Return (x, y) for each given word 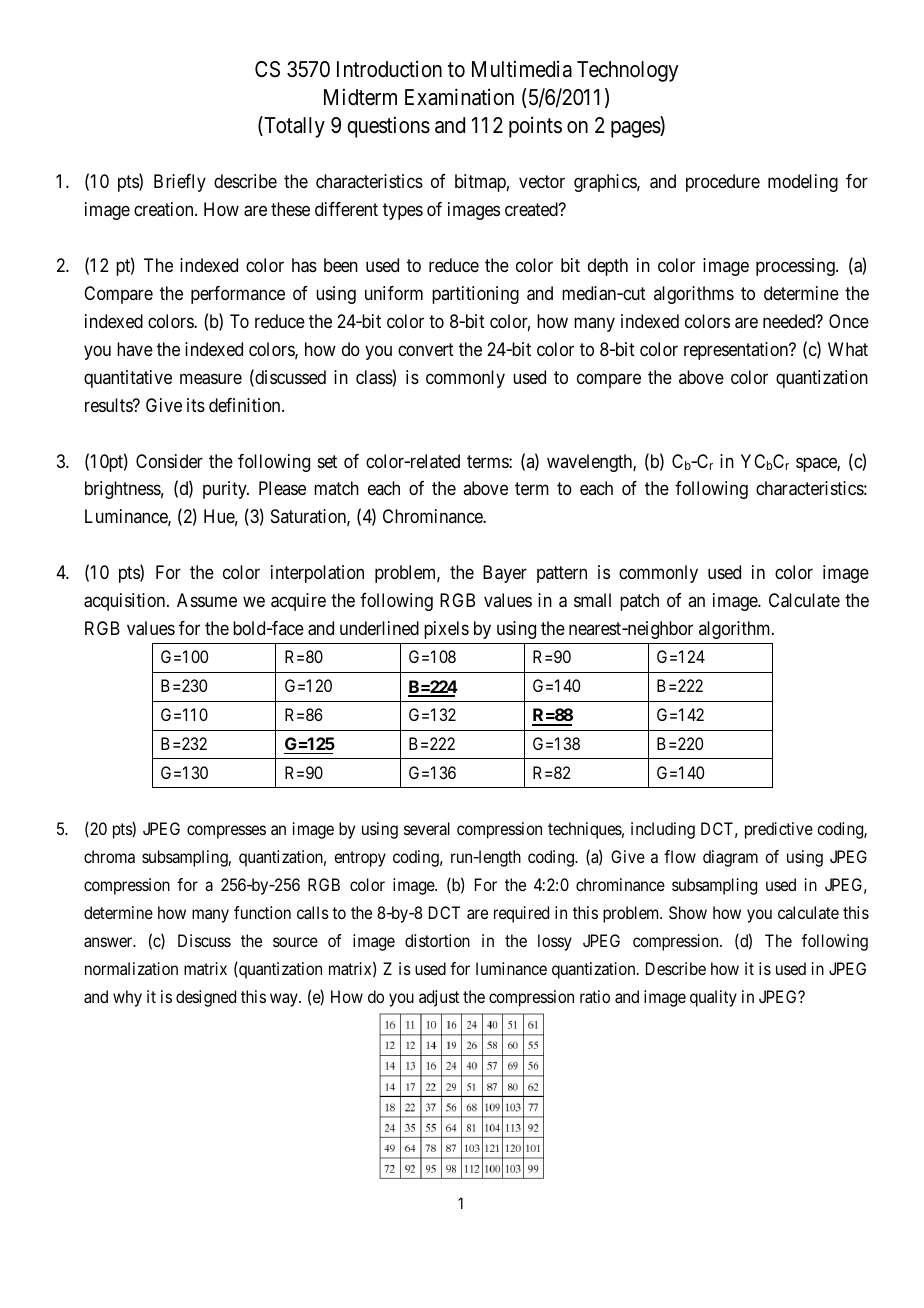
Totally (293, 127)
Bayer (505, 574)
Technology (628, 71)
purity (226, 490)
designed (206, 998)
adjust (439, 998)
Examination (459, 97)
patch (639, 602)
